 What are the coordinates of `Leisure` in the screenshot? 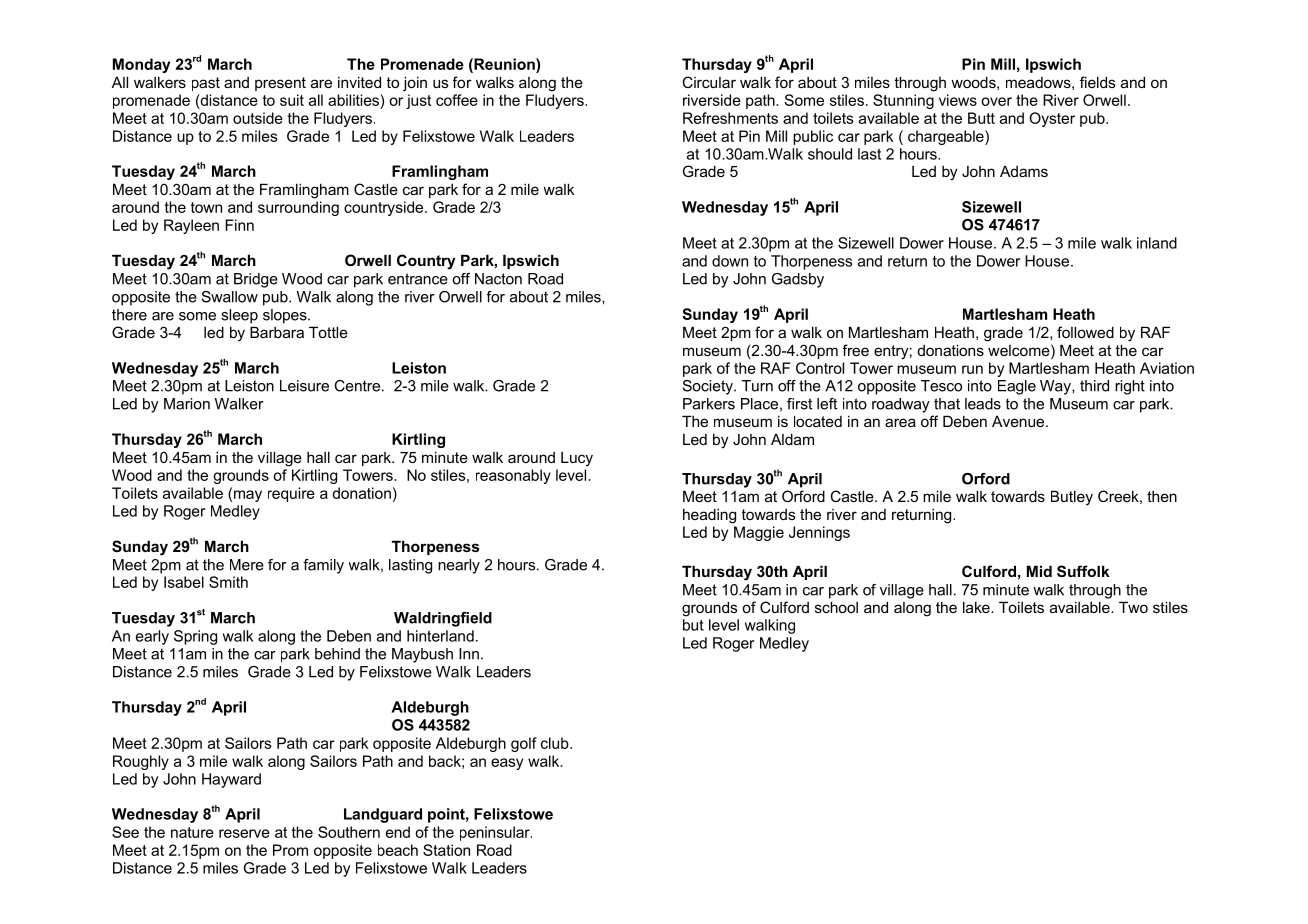 It's located at (304, 386).
